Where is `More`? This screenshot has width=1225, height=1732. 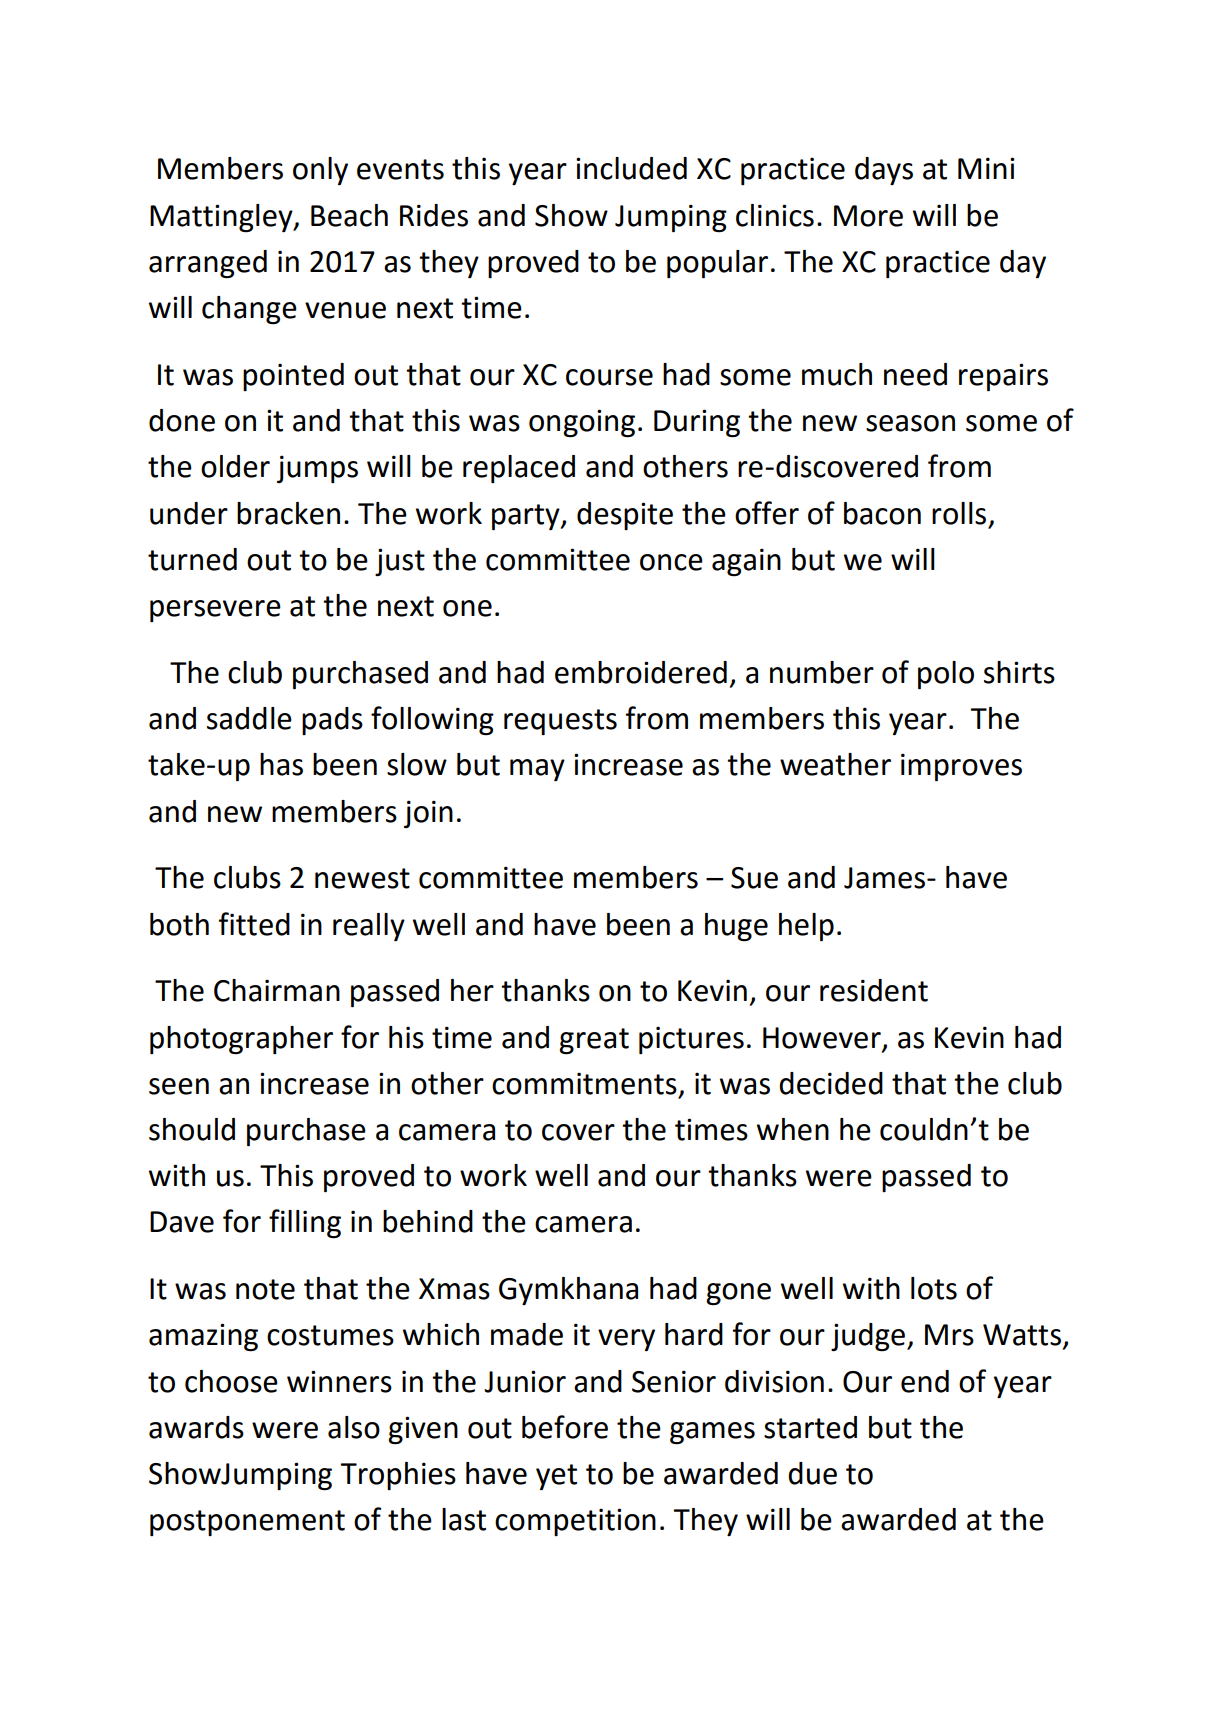 More is located at coordinates (868, 216).
